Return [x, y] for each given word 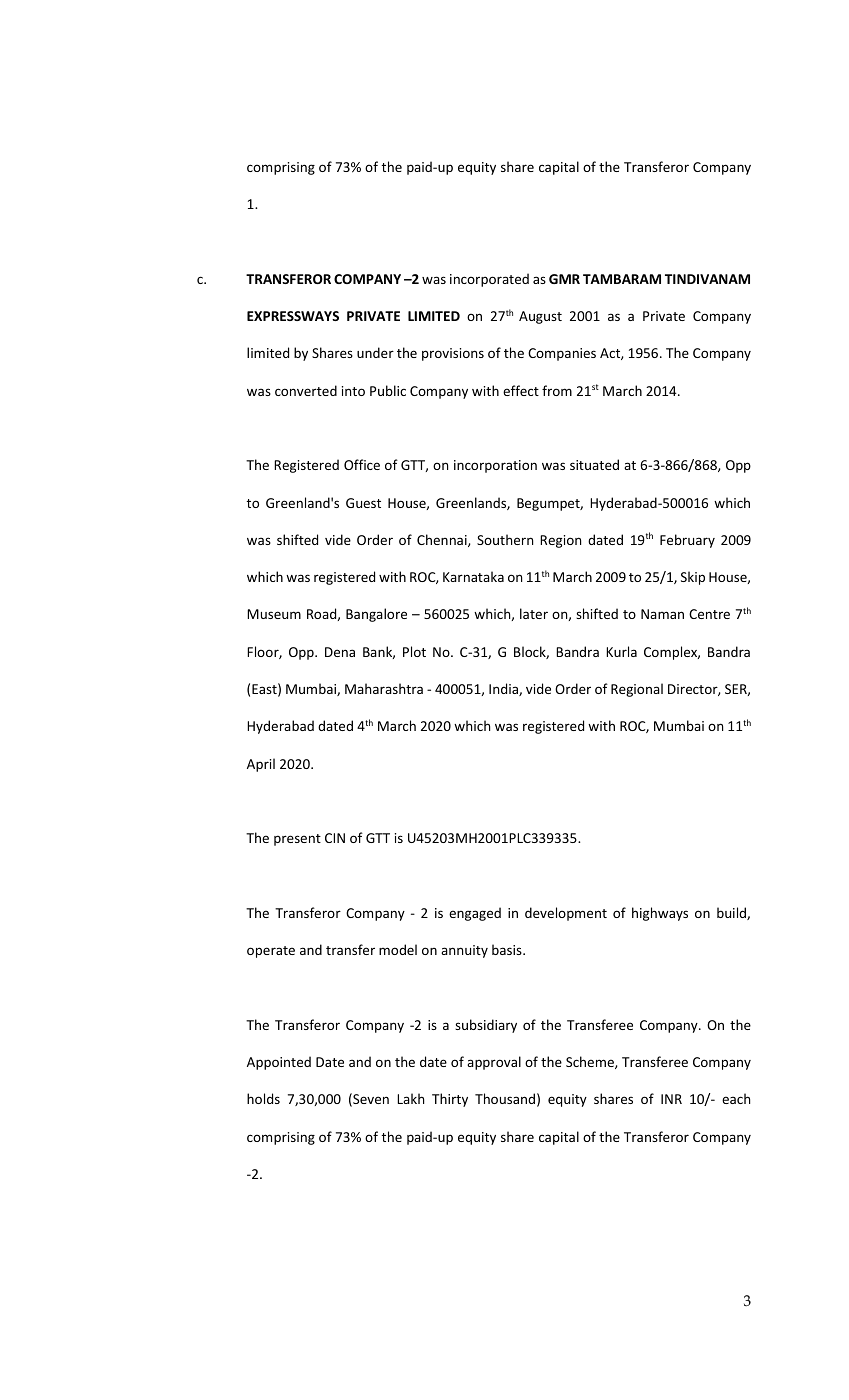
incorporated [489, 280]
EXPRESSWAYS [293, 316]
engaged [475, 914]
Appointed [279, 1063]
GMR [564, 279]
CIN [335, 838]
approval [494, 1063]
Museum [274, 614]
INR [671, 1099]
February [687, 541]
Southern [505, 539]
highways [660, 914]
